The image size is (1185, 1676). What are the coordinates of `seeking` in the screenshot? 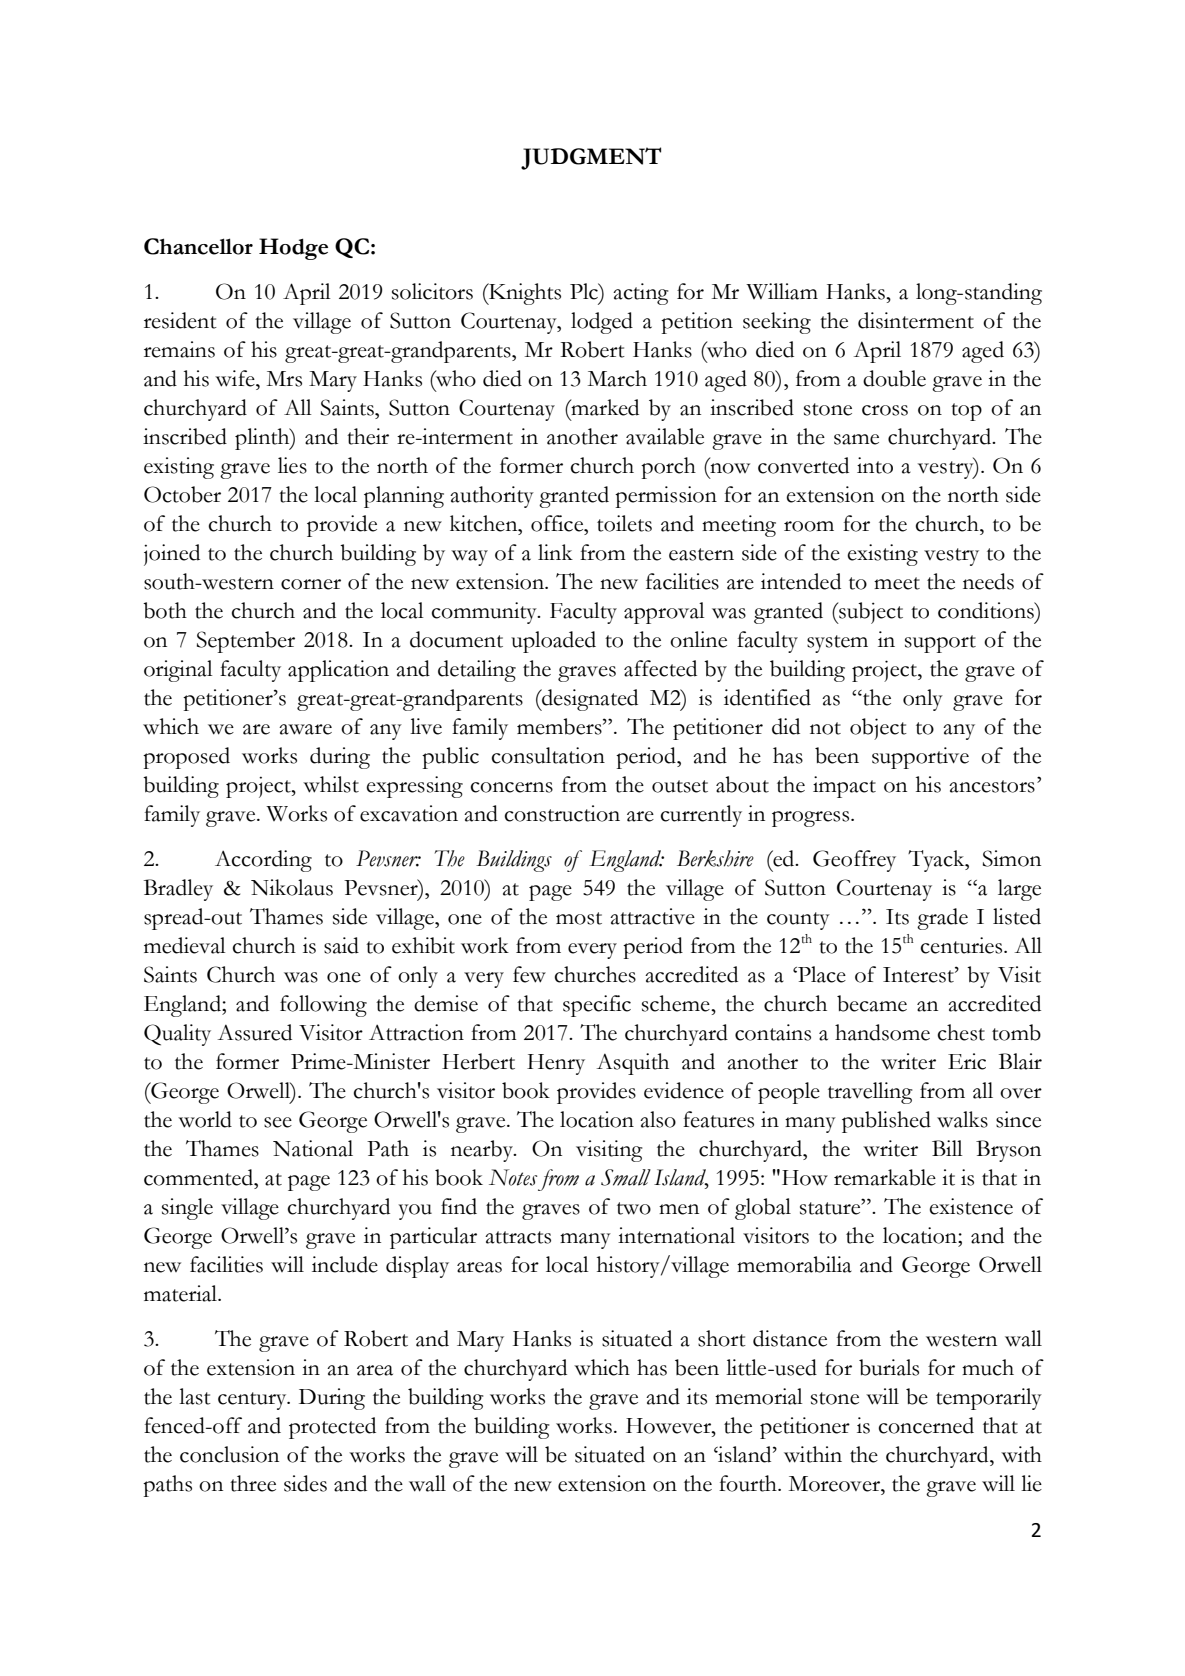 It's located at (777, 323).
